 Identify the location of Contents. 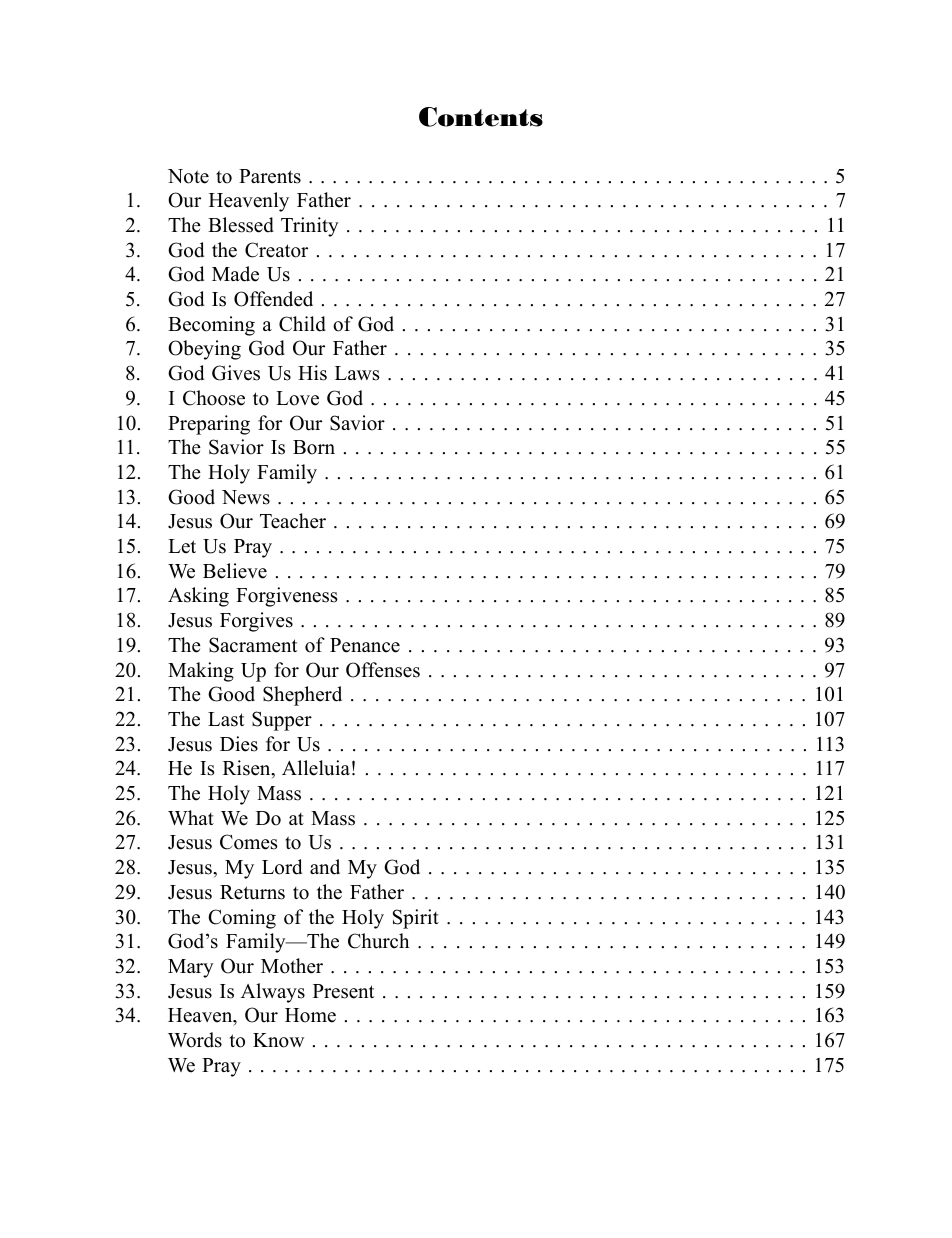
(481, 117).
